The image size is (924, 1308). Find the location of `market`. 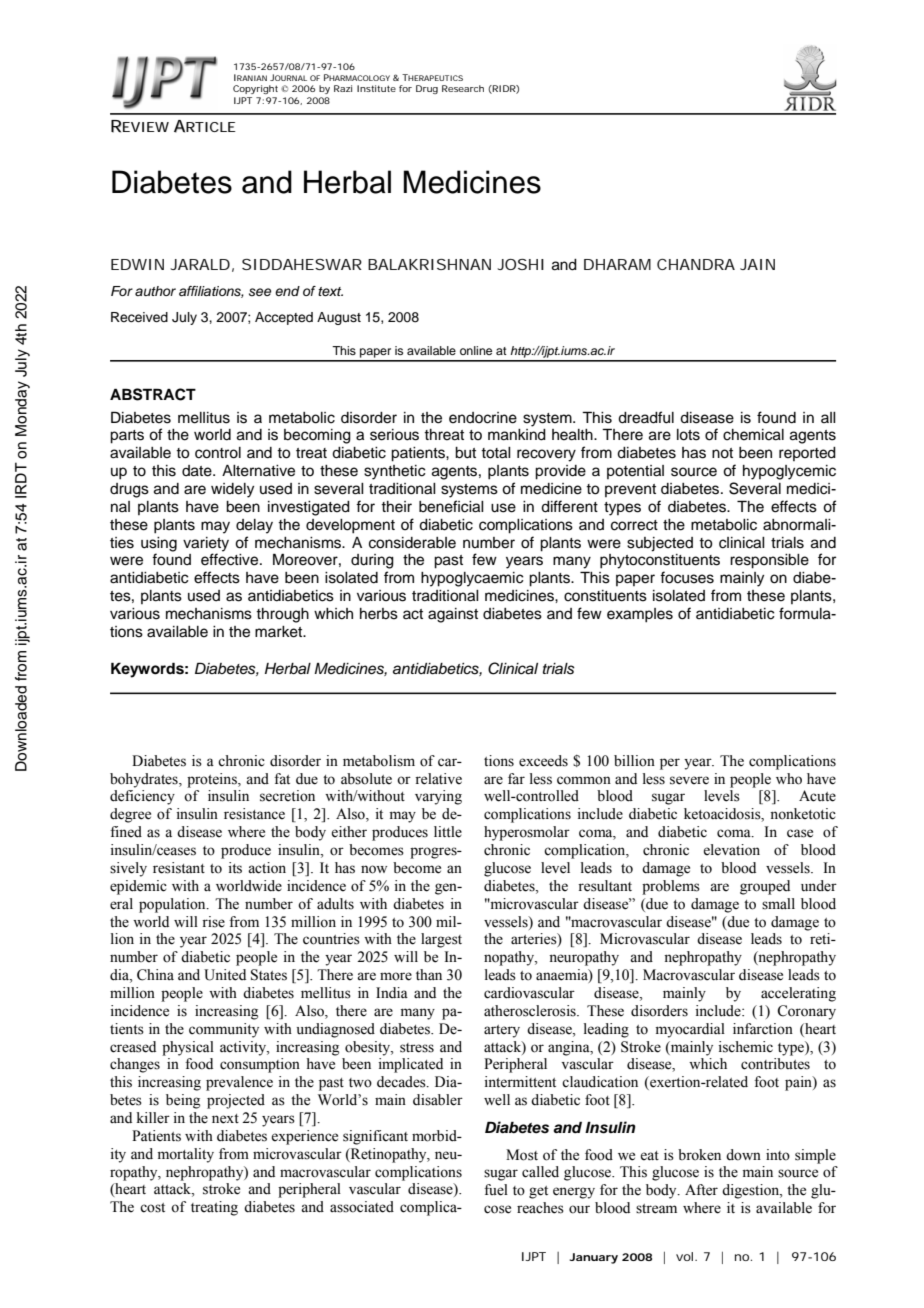

market is located at coordinates (280, 632).
